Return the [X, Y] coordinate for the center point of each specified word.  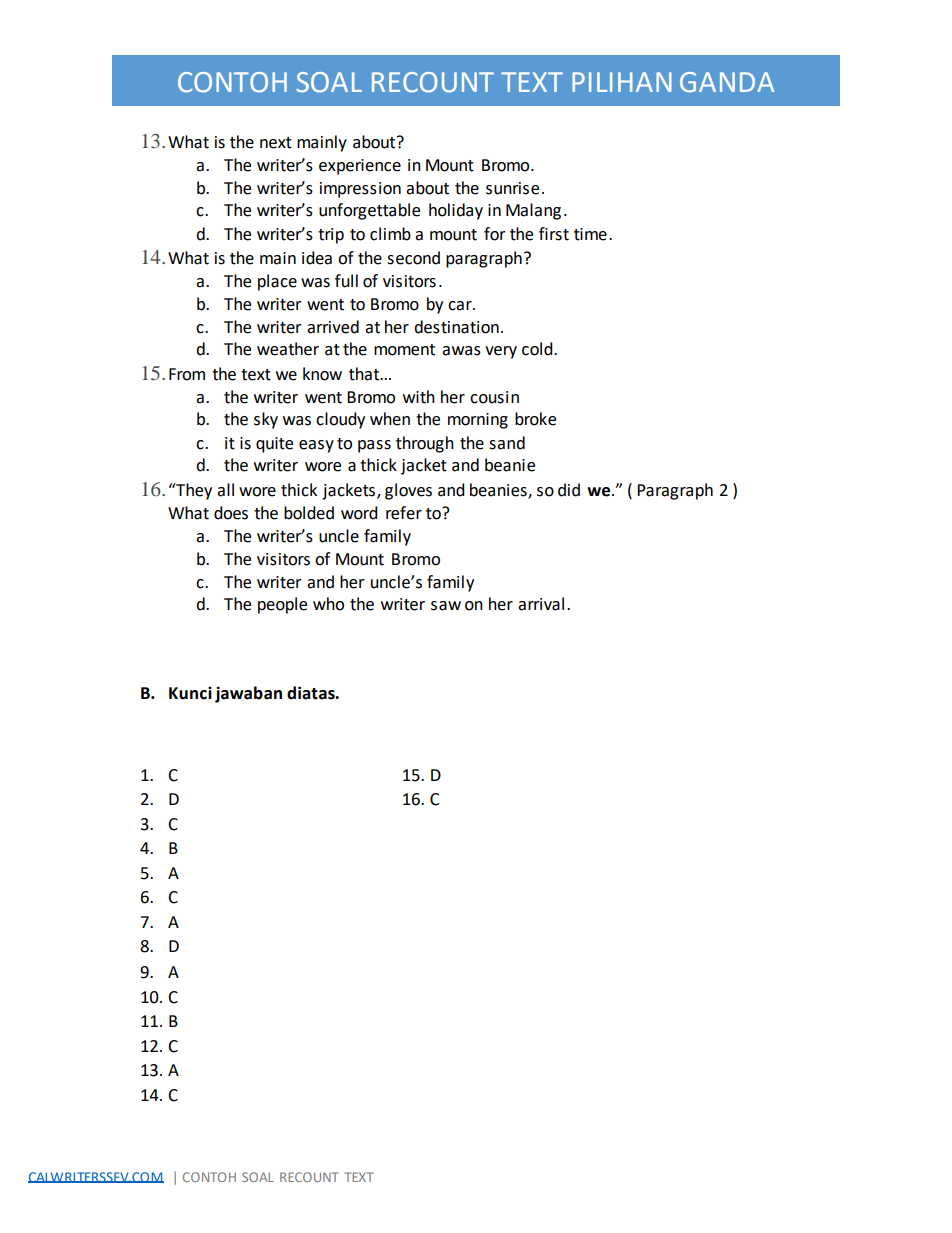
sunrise [512, 188]
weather [288, 349]
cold [538, 349]
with [419, 397]
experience [360, 167]
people [282, 605]
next [276, 143]
